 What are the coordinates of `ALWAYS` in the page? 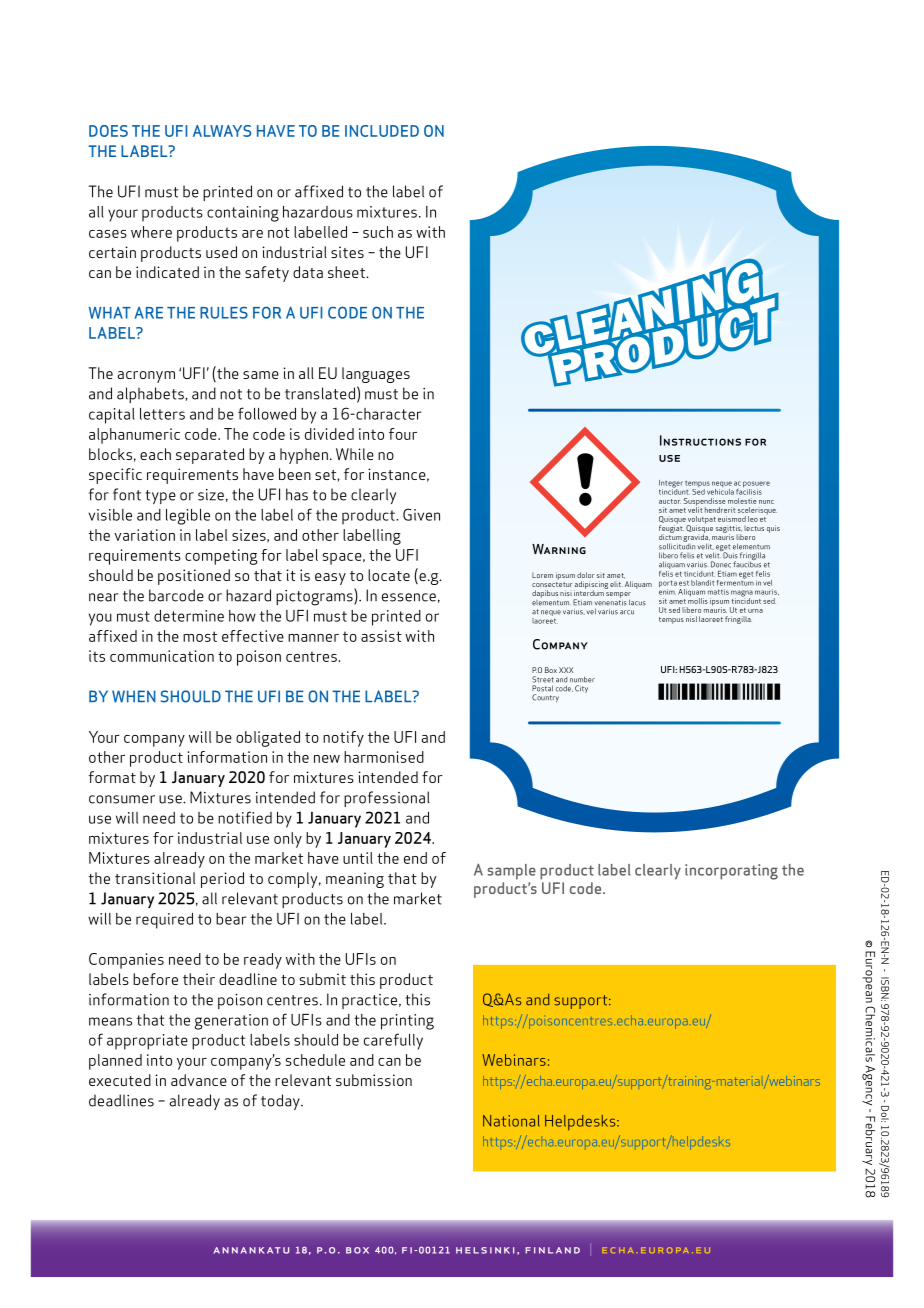 It's located at (222, 131).
